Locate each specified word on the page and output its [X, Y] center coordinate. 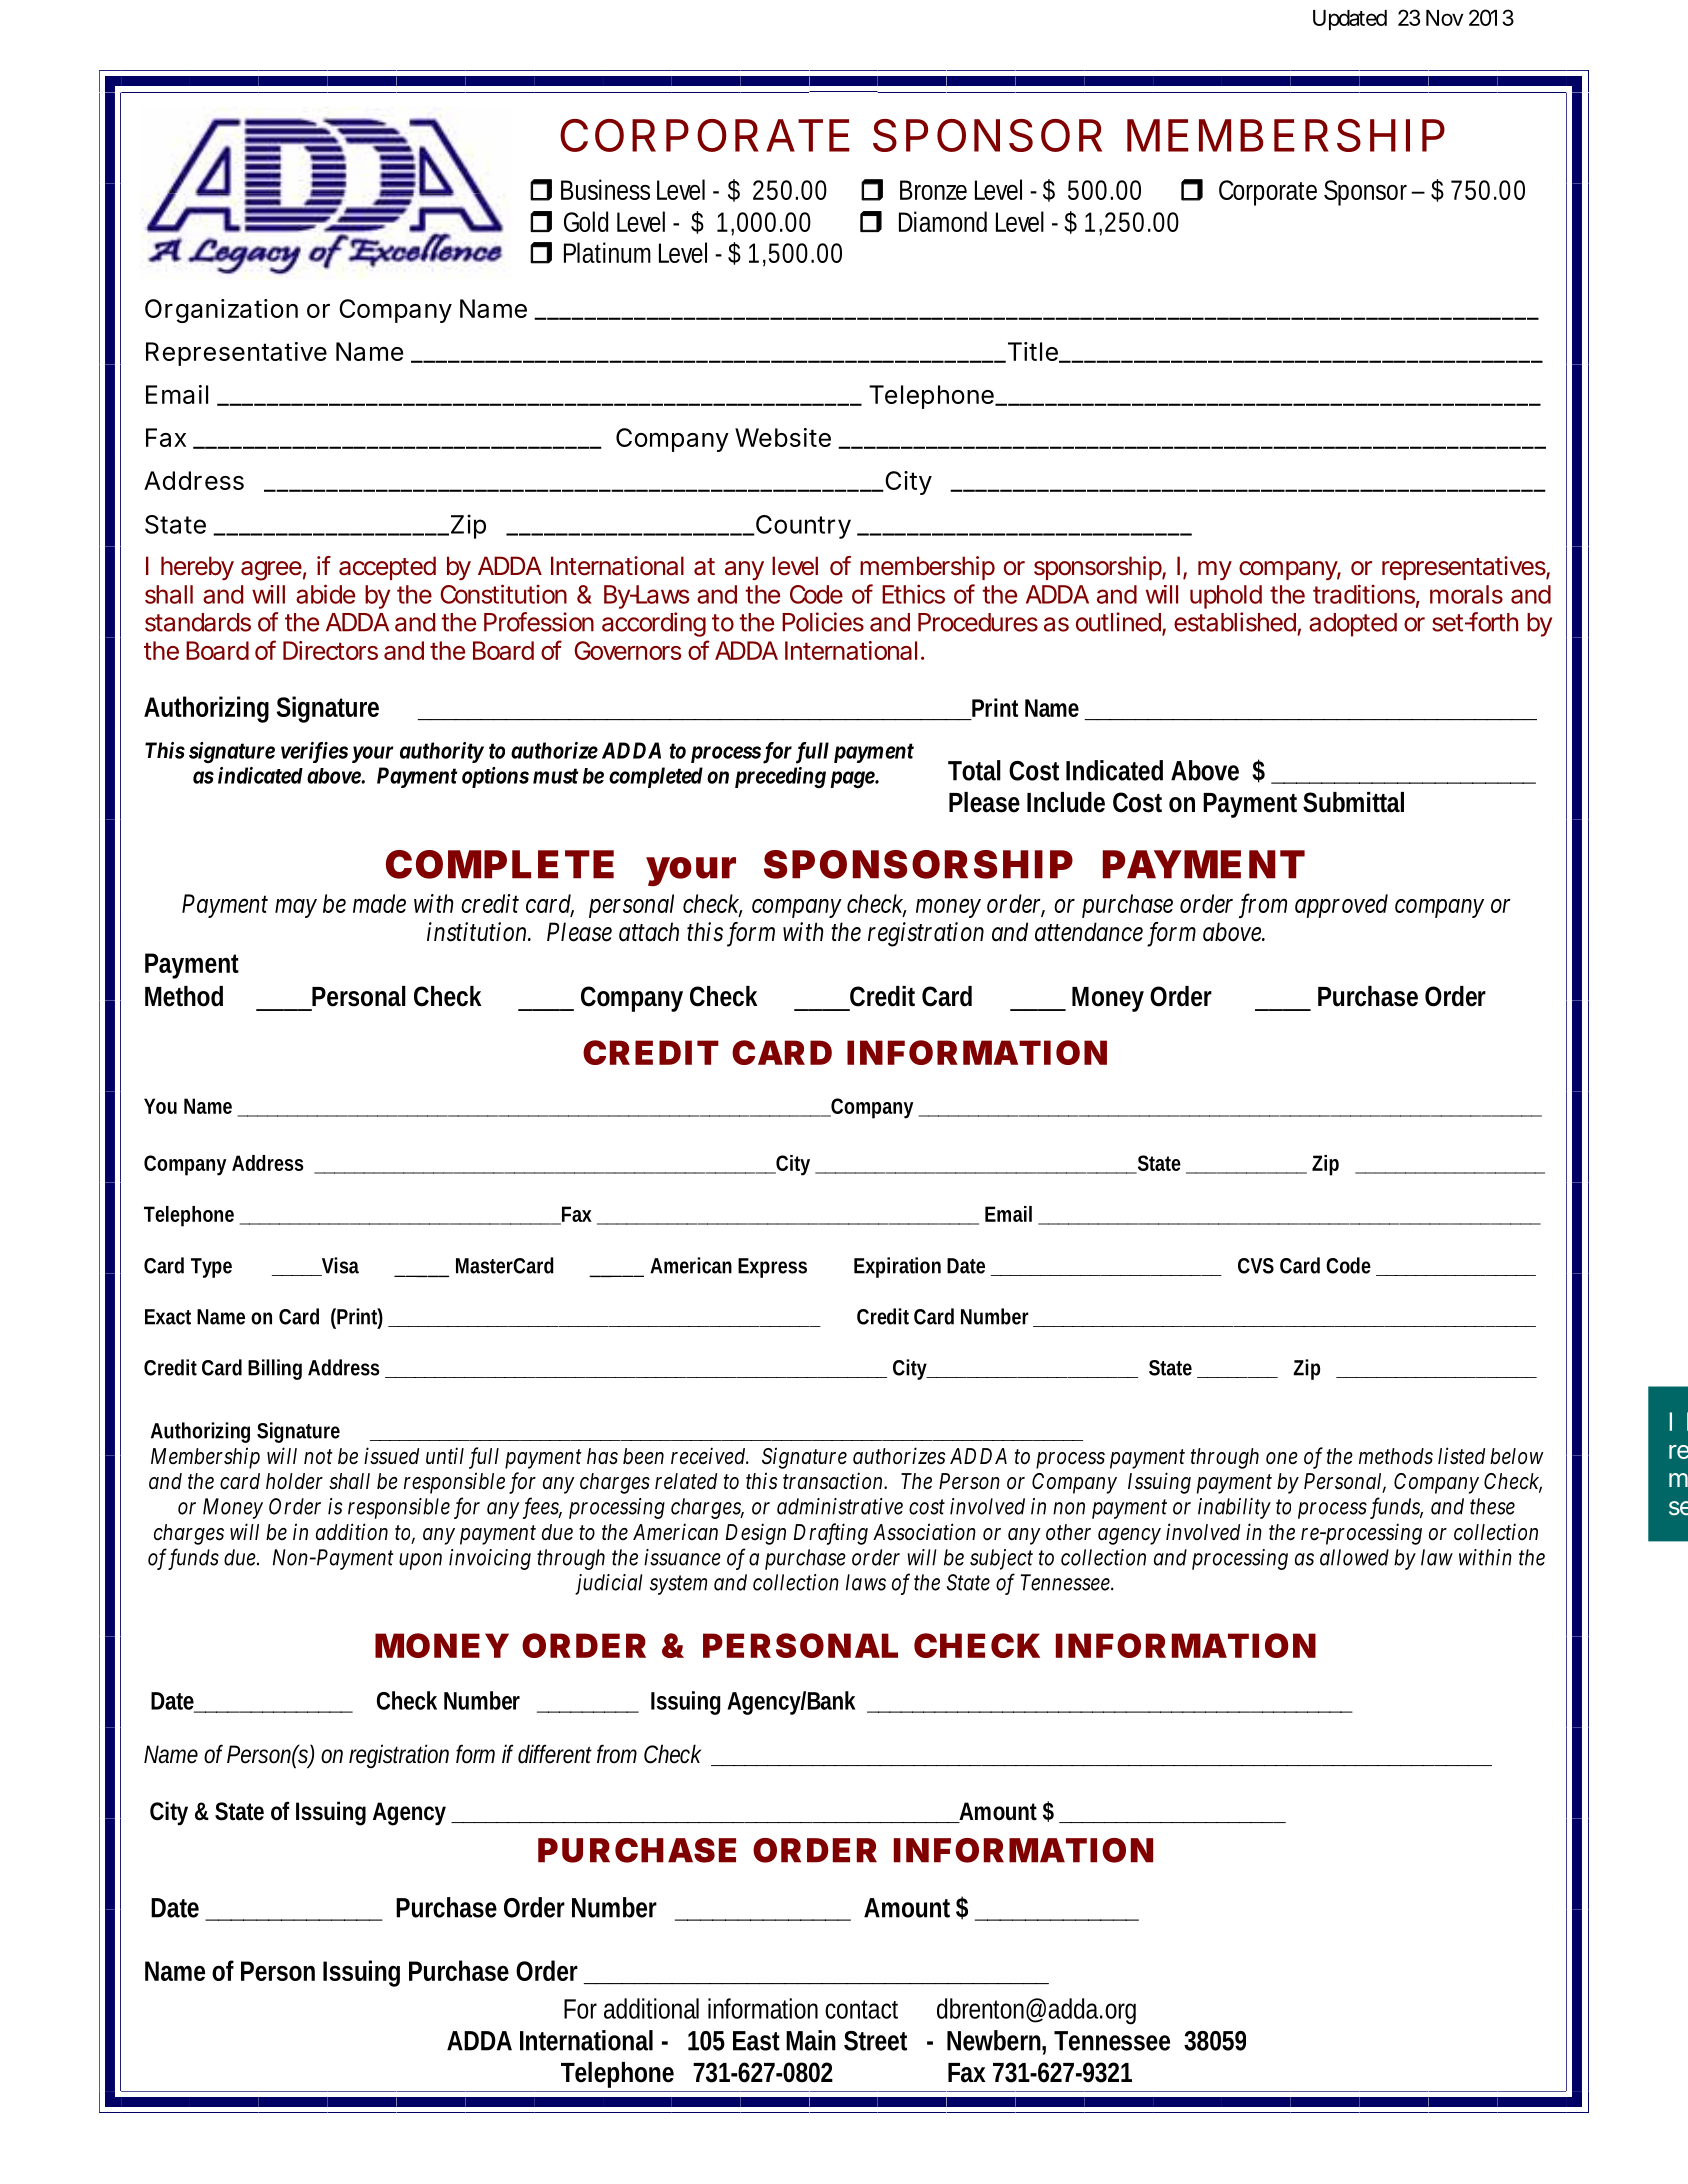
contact [861, 2009]
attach [649, 932]
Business [605, 189]
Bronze [933, 190]
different [555, 1754]
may [296, 908]
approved [1341, 906]
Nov [1445, 18]
